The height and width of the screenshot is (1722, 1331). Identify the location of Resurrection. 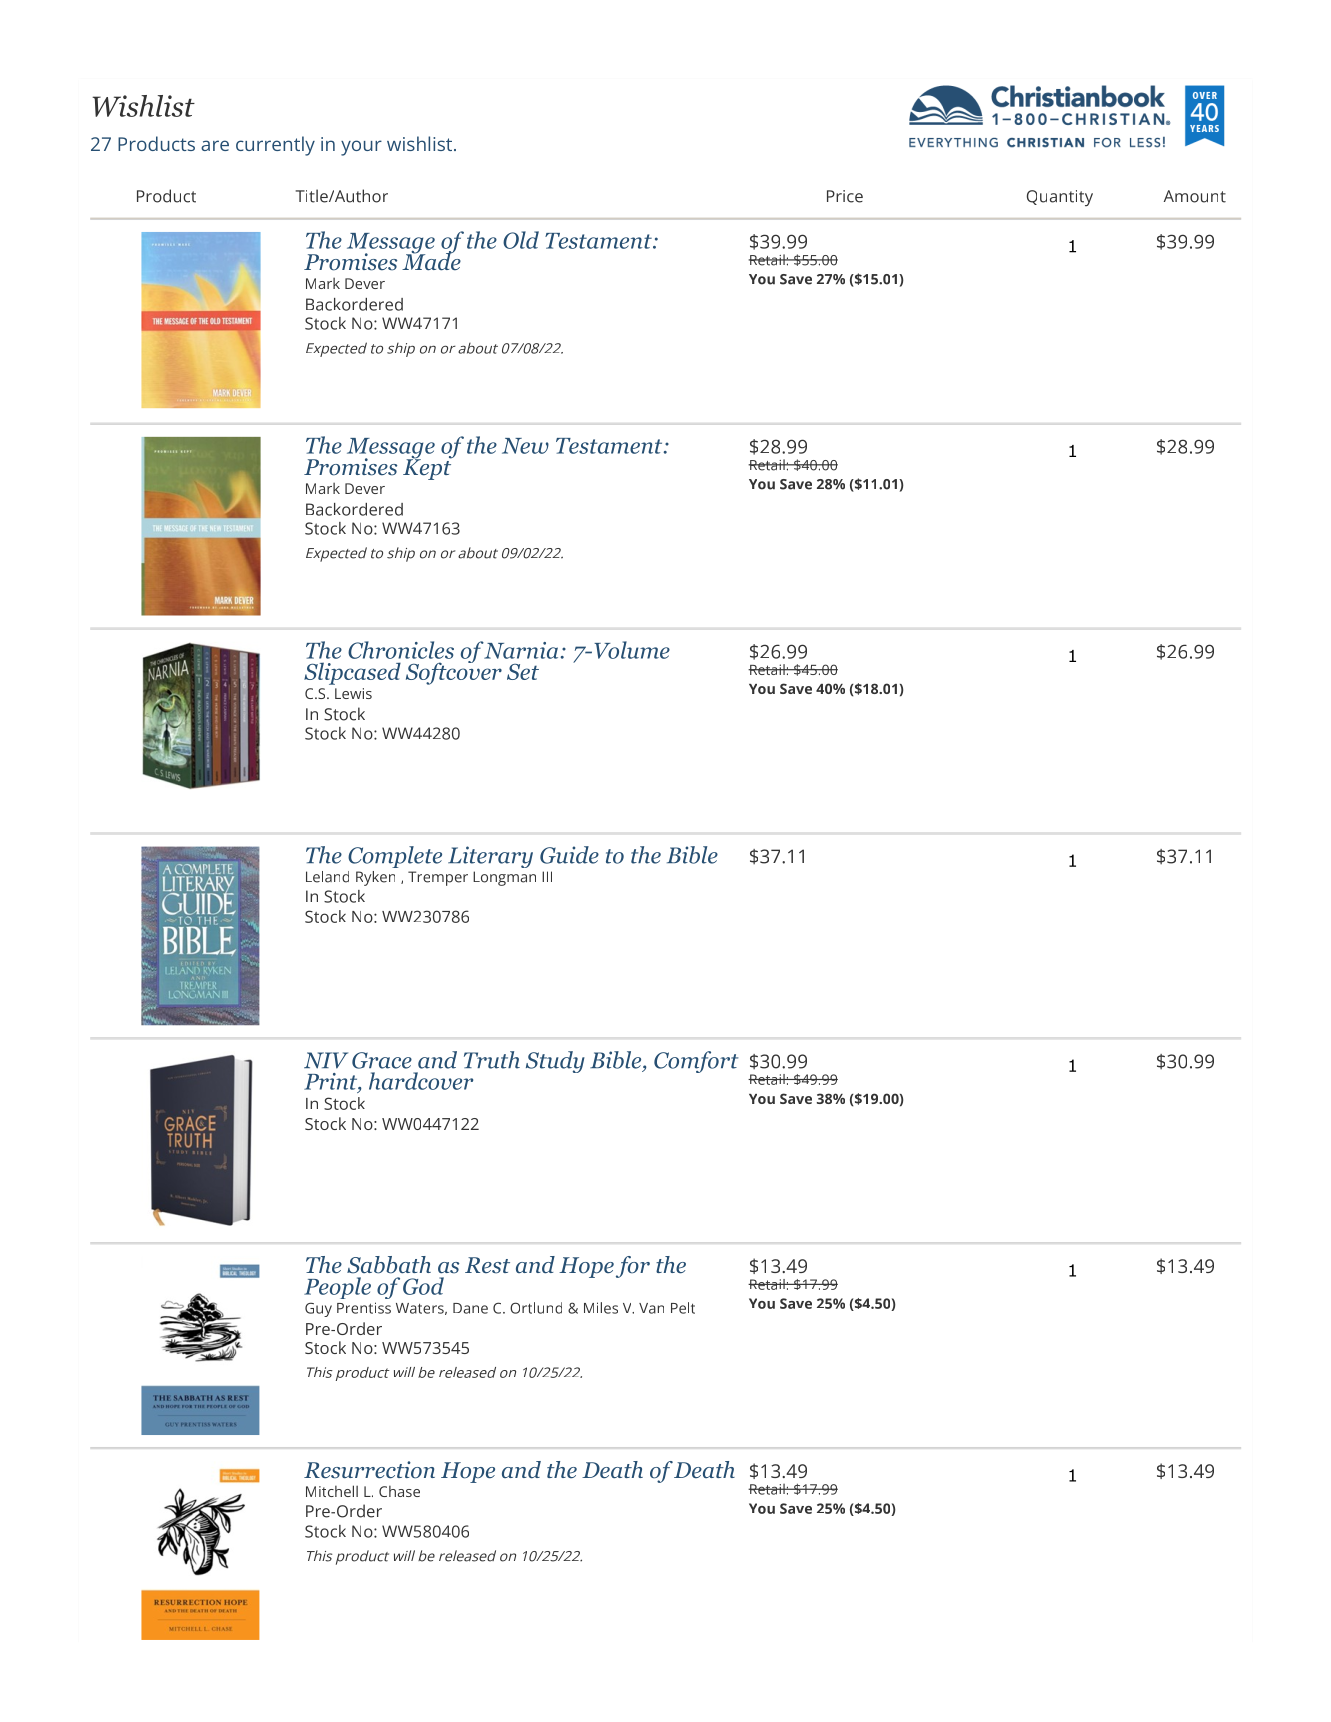
(369, 1470).
